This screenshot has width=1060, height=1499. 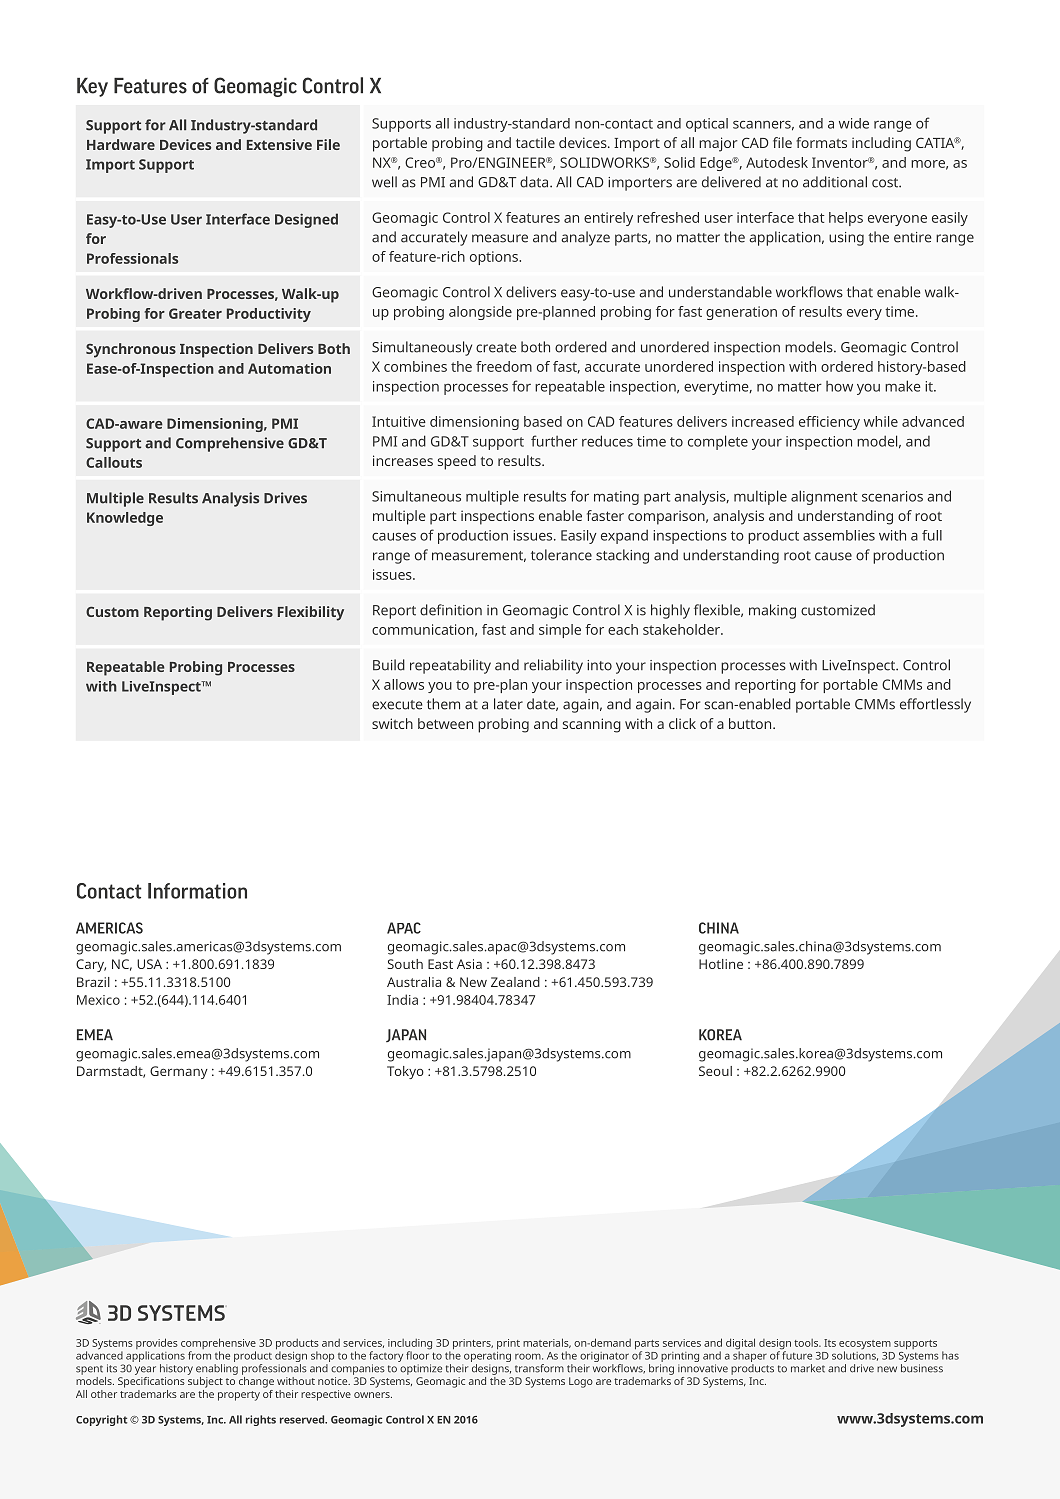 I want to click on tactile, so click(x=535, y=142).
